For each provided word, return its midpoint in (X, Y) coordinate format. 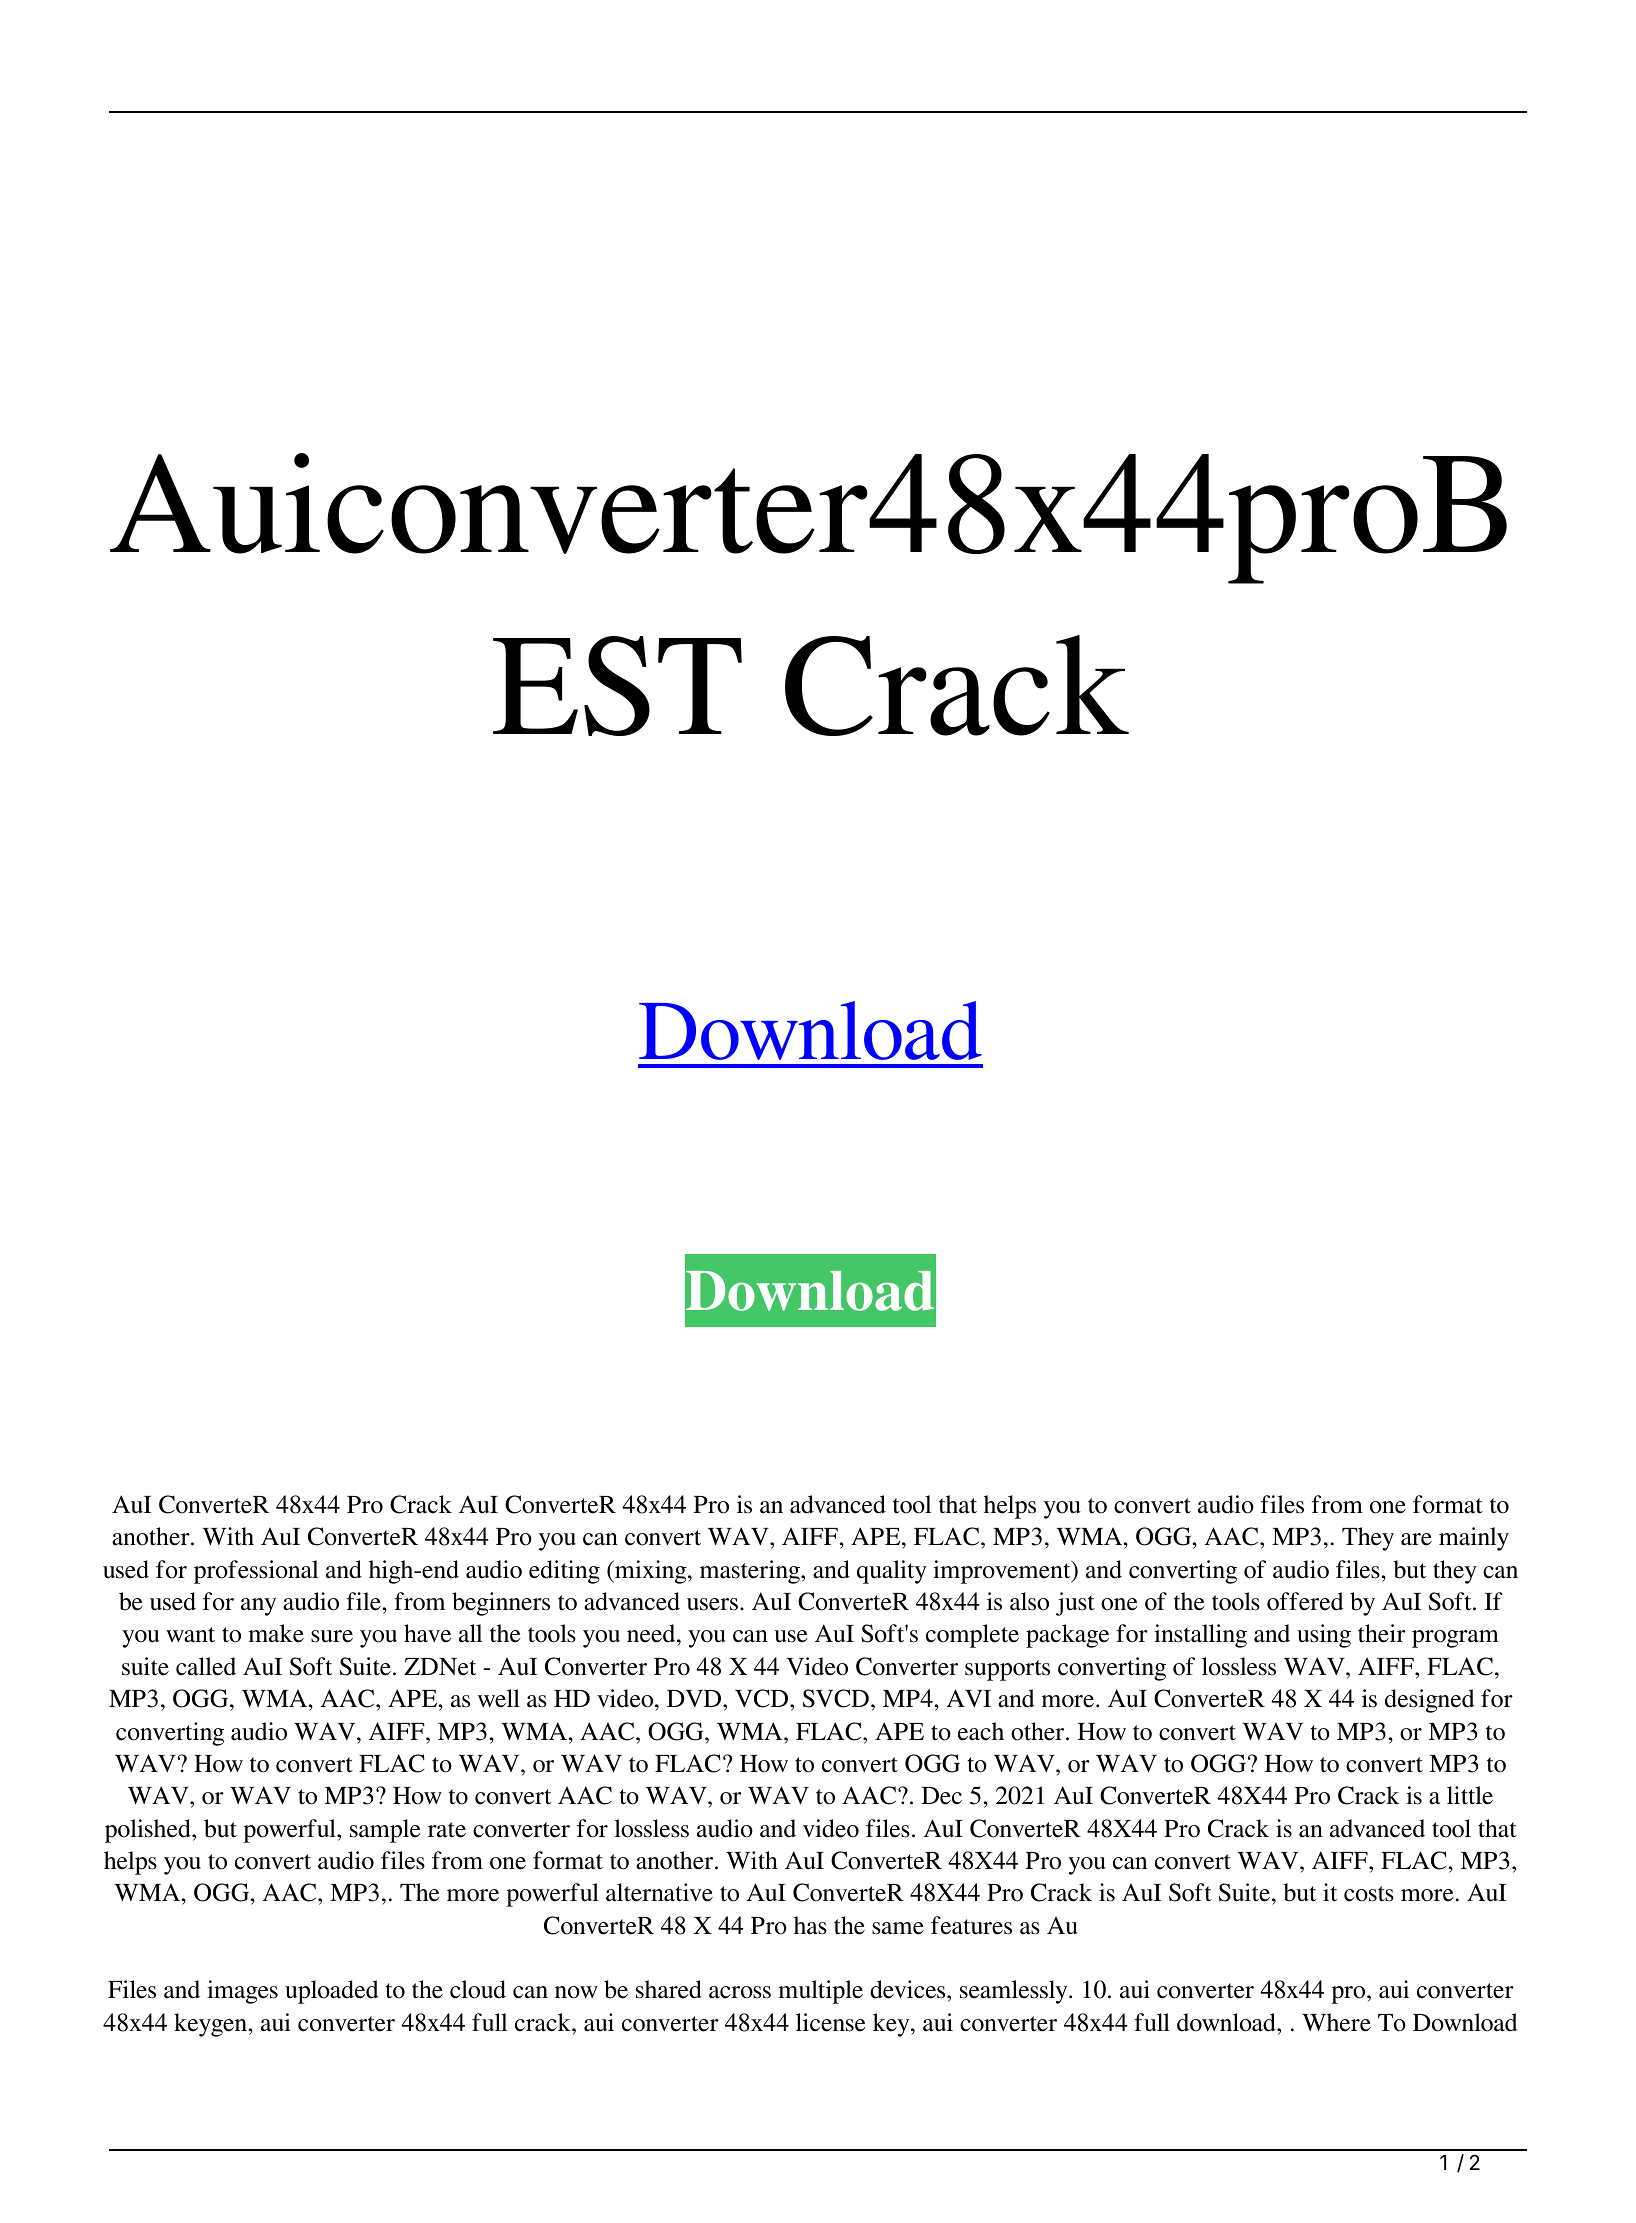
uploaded (332, 1992)
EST (617, 686)
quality (892, 1572)
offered (1305, 1601)
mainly (1474, 1539)
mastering (751, 1572)
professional (256, 1572)
